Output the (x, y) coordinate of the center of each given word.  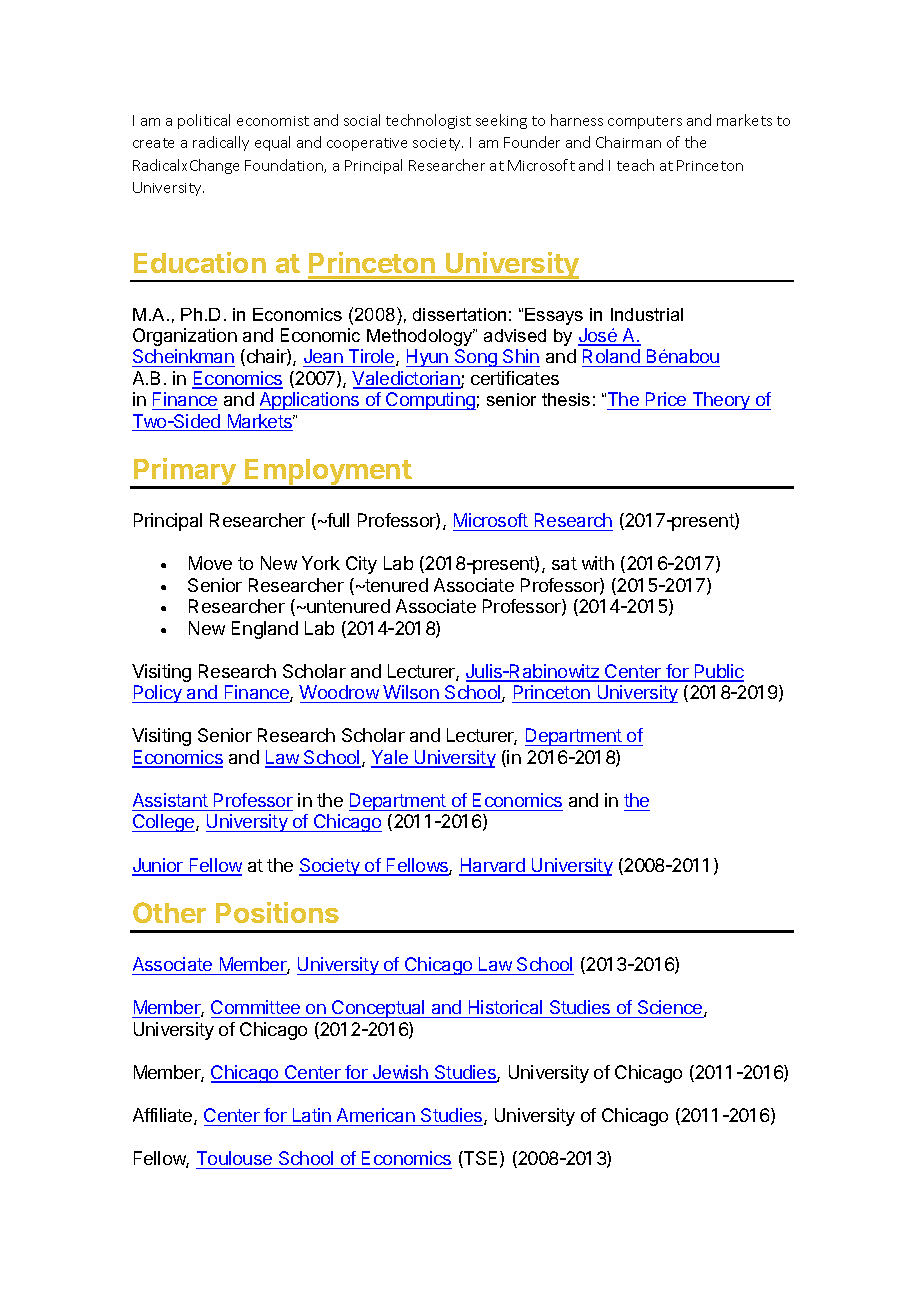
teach (635, 165)
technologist (428, 121)
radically (221, 143)
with (598, 563)
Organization (185, 337)
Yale (390, 758)
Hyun (428, 358)
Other (169, 912)
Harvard (493, 866)
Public (718, 672)
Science (670, 1009)
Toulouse (235, 1160)
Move (210, 563)
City (361, 565)
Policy (158, 694)
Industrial (647, 314)
